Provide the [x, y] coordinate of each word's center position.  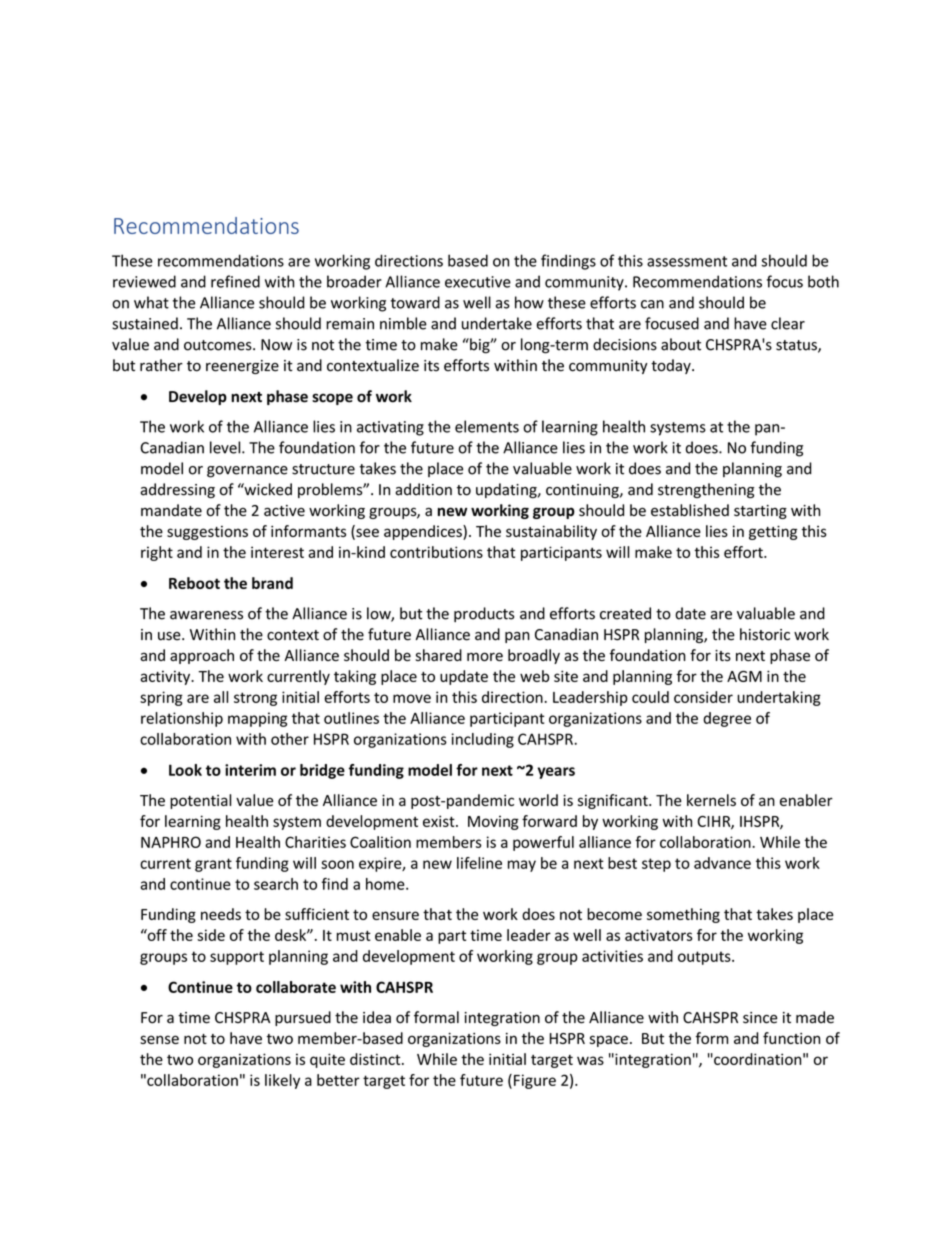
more [485, 656]
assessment [687, 261]
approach [202, 656]
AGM [744, 676]
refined [235, 281]
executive [478, 282]
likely [282, 1081]
